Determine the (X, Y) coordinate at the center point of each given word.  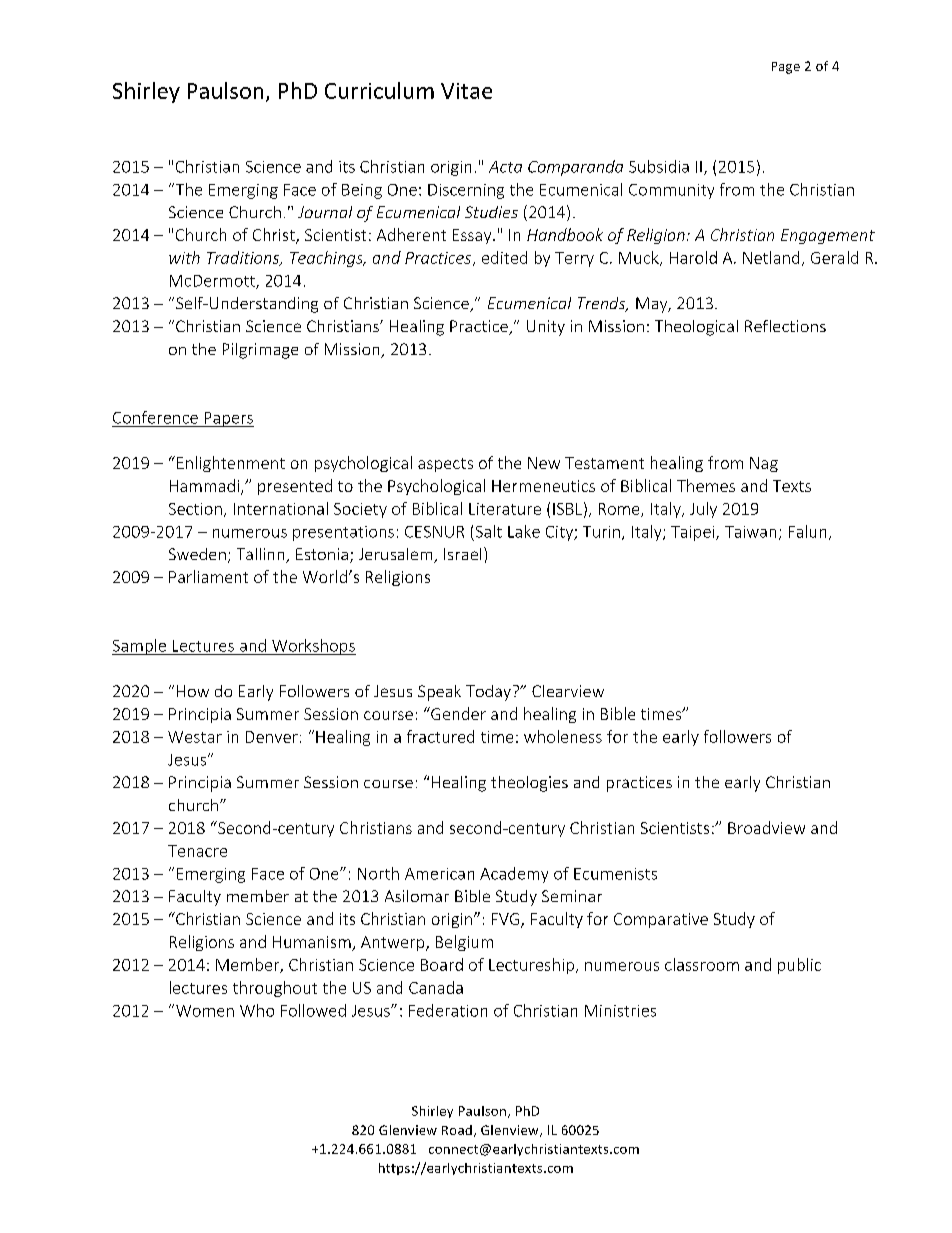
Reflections (785, 326)
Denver (272, 737)
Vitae (466, 91)
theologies (529, 784)
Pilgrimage (260, 351)
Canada (436, 987)
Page (786, 68)
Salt (489, 531)
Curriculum (379, 90)
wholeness (563, 736)
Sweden (197, 554)
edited (504, 257)
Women (205, 1011)
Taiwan (750, 532)
